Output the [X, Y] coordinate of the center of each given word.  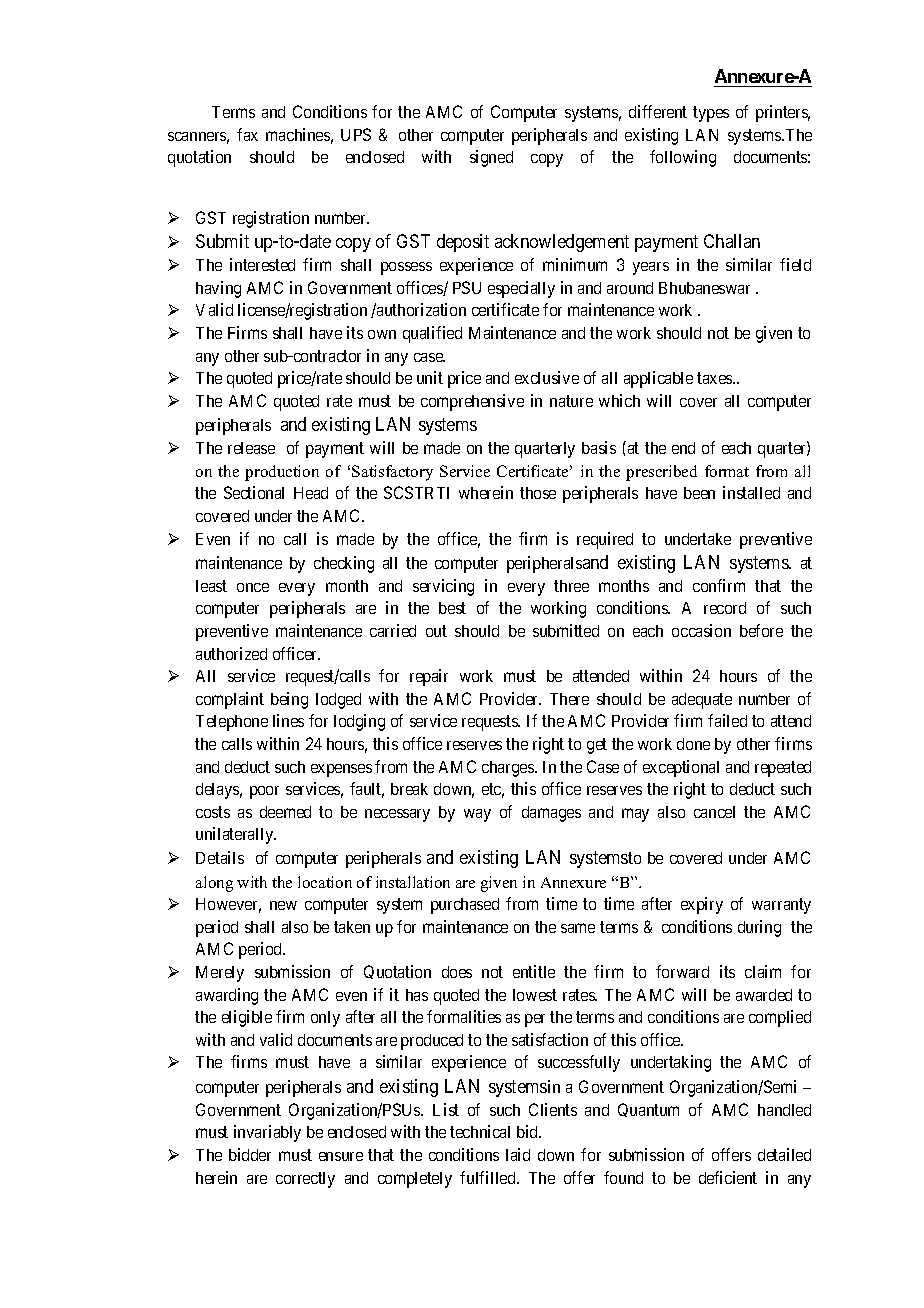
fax [247, 134]
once [253, 587]
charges [509, 769]
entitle [534, 971]
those [538, 493]
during [759, 928]
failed [727, 720]
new [283, 905]
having [218, 289]
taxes [715, 378]
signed [491, 158]
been [699, 493]
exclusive [547, 377]
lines [288, 720]
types [711, 114]
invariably [267, 1133]
